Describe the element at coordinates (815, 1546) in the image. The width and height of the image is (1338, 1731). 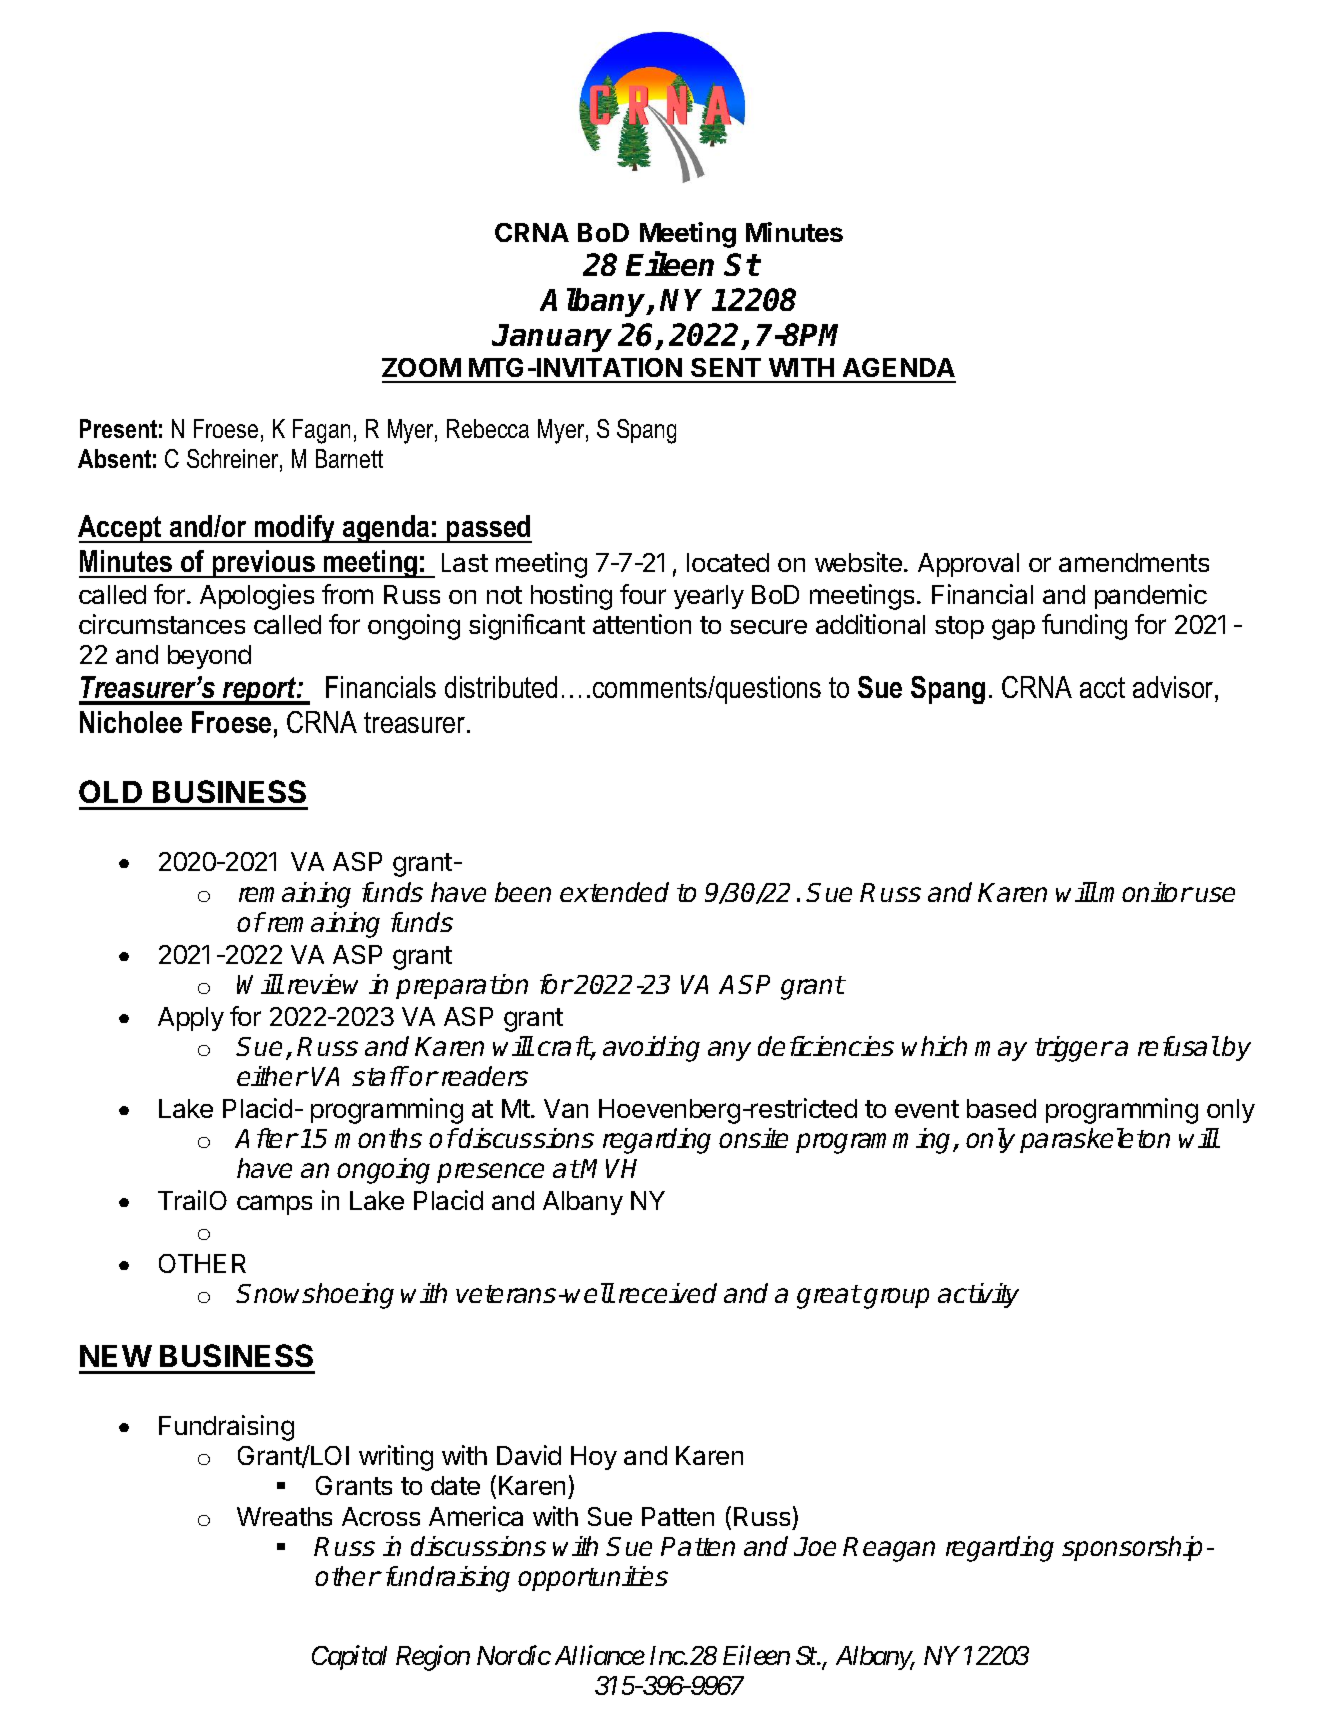
I see `Joe` at that location.
